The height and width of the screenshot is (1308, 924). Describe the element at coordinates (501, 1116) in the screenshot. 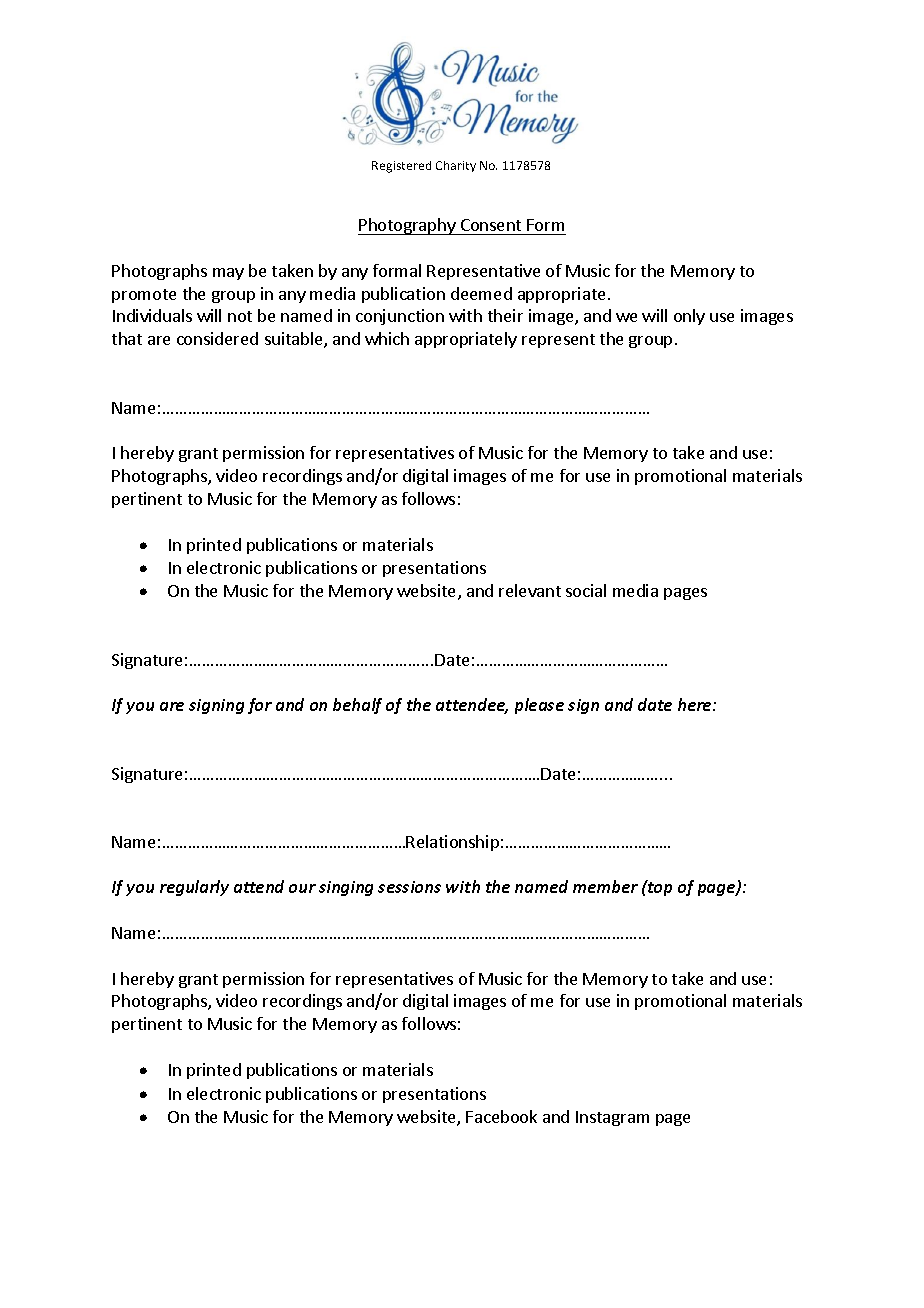

I see `Facebook` at that location.
